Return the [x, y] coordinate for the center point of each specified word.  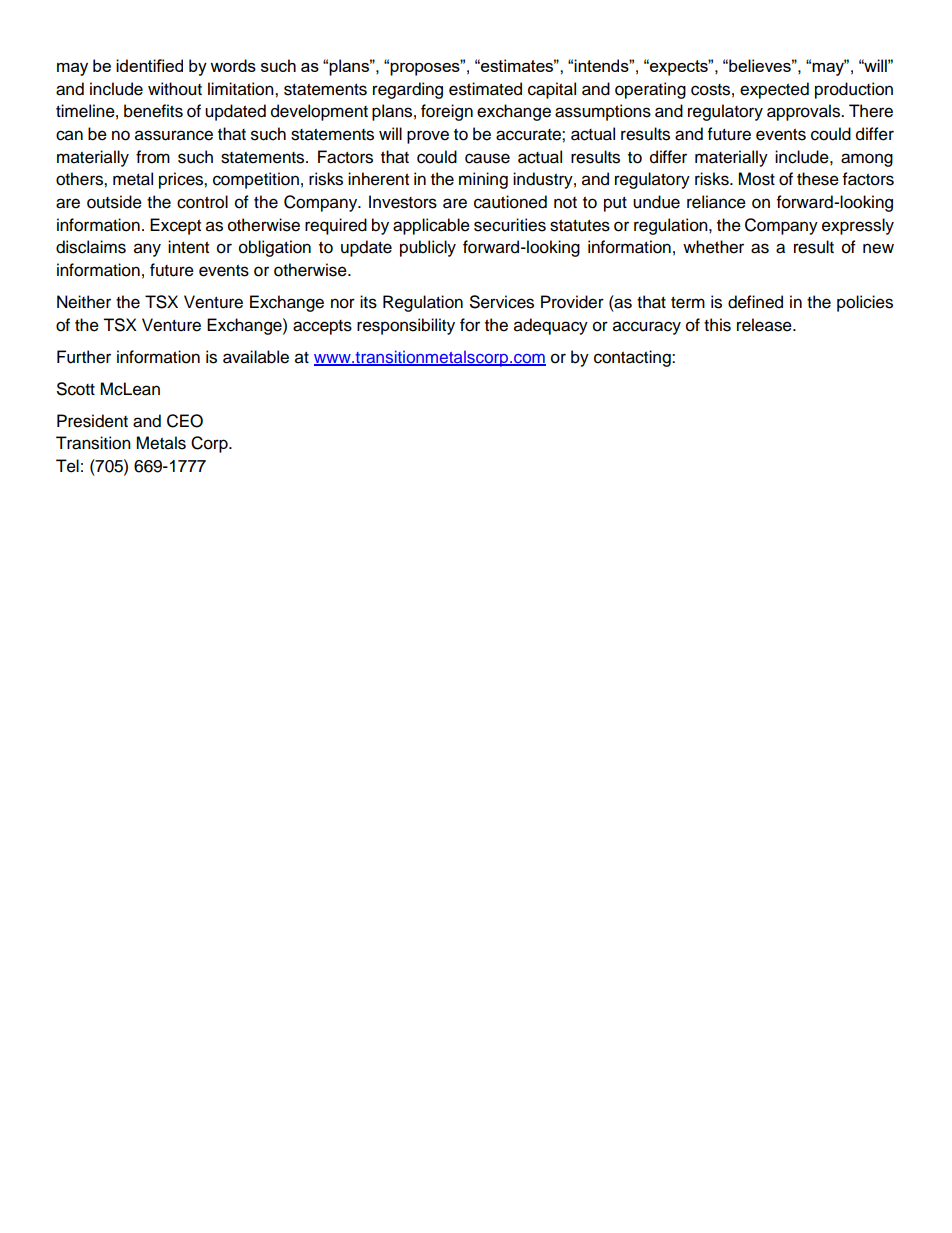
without [175, 89]
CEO [185, 421]
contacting [633, 358]
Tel [67, 466]
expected [774, 90]
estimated [485, 89]
